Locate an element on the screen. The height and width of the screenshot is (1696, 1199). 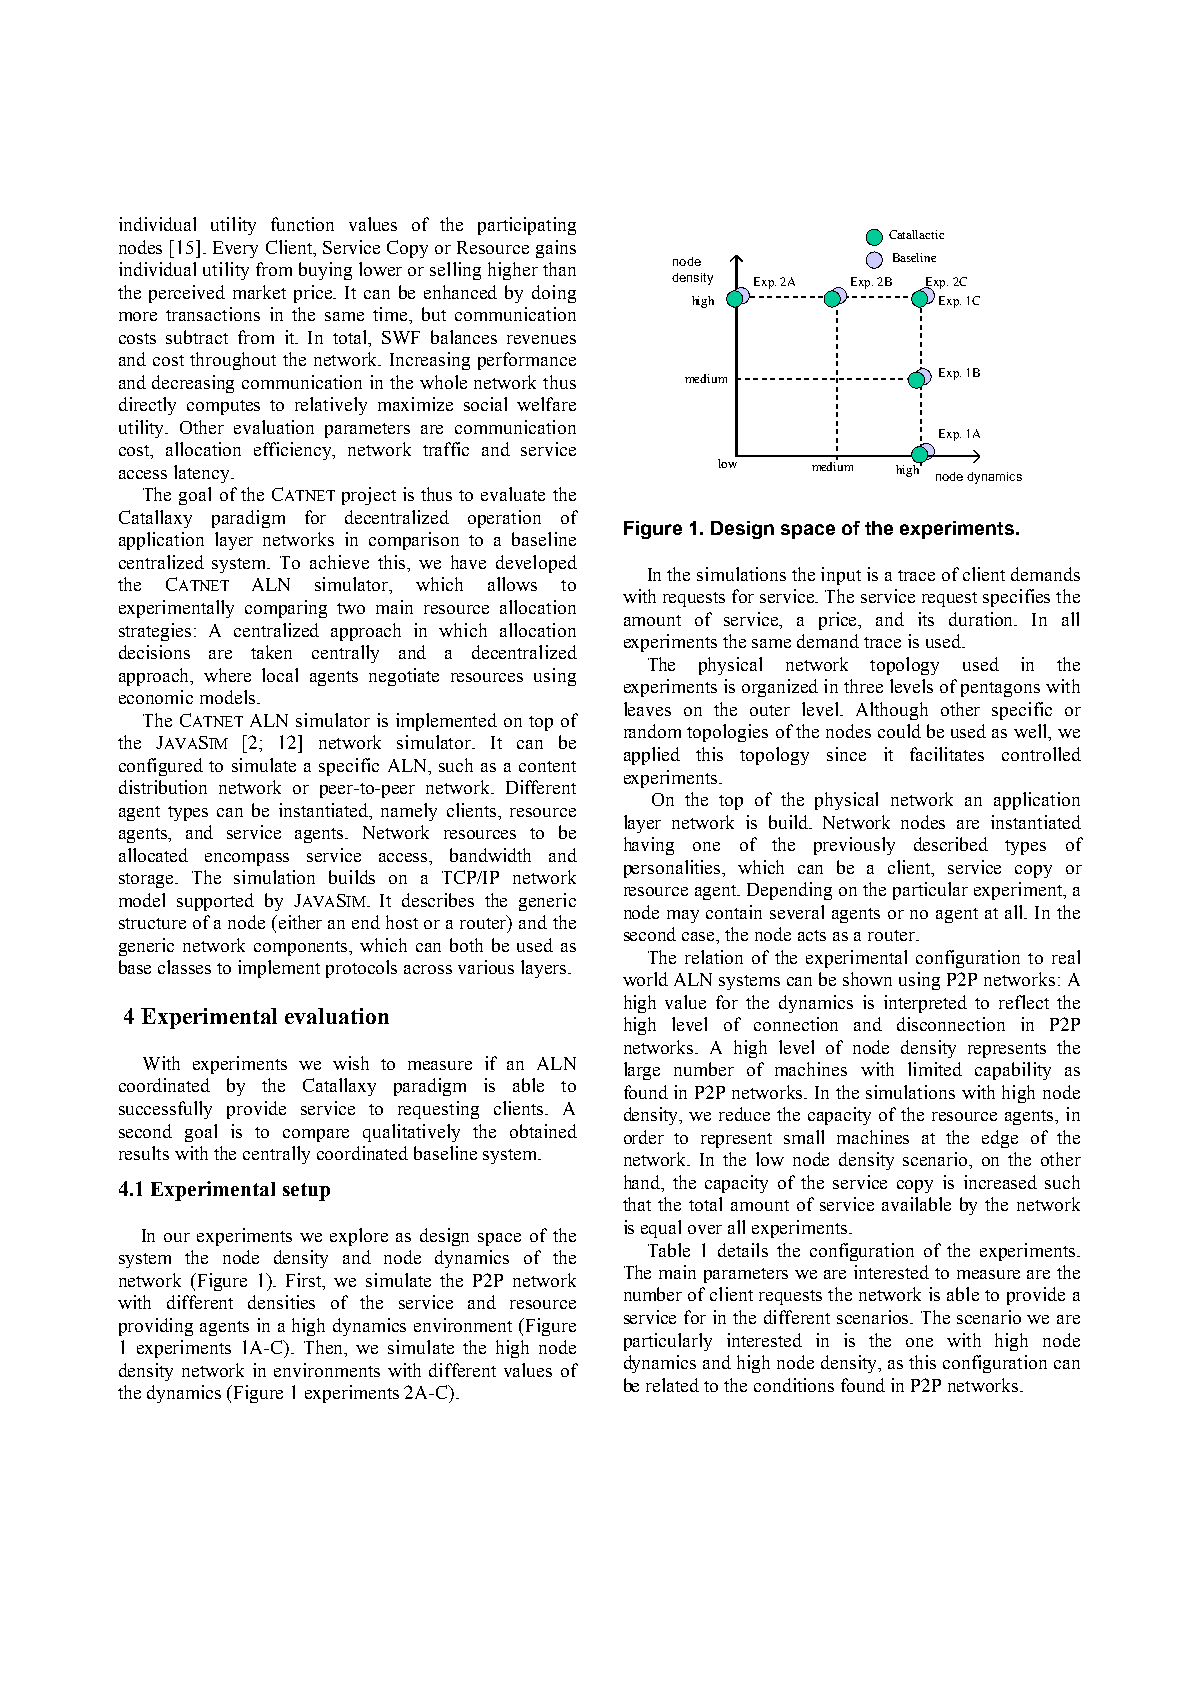
specifies is located at coordinates (1016, 598).
